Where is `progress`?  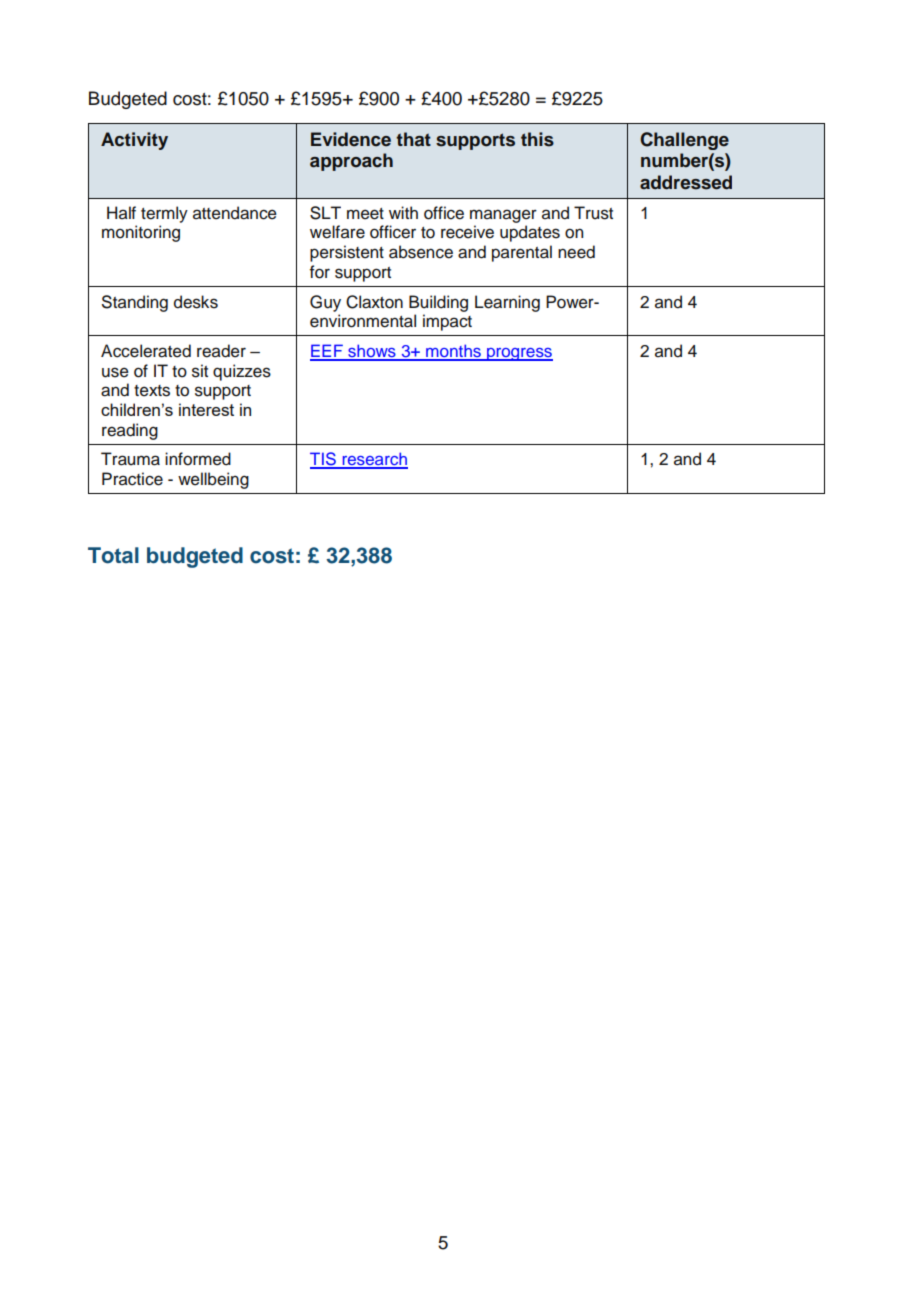 progress is located at coordinates (519, 354).
